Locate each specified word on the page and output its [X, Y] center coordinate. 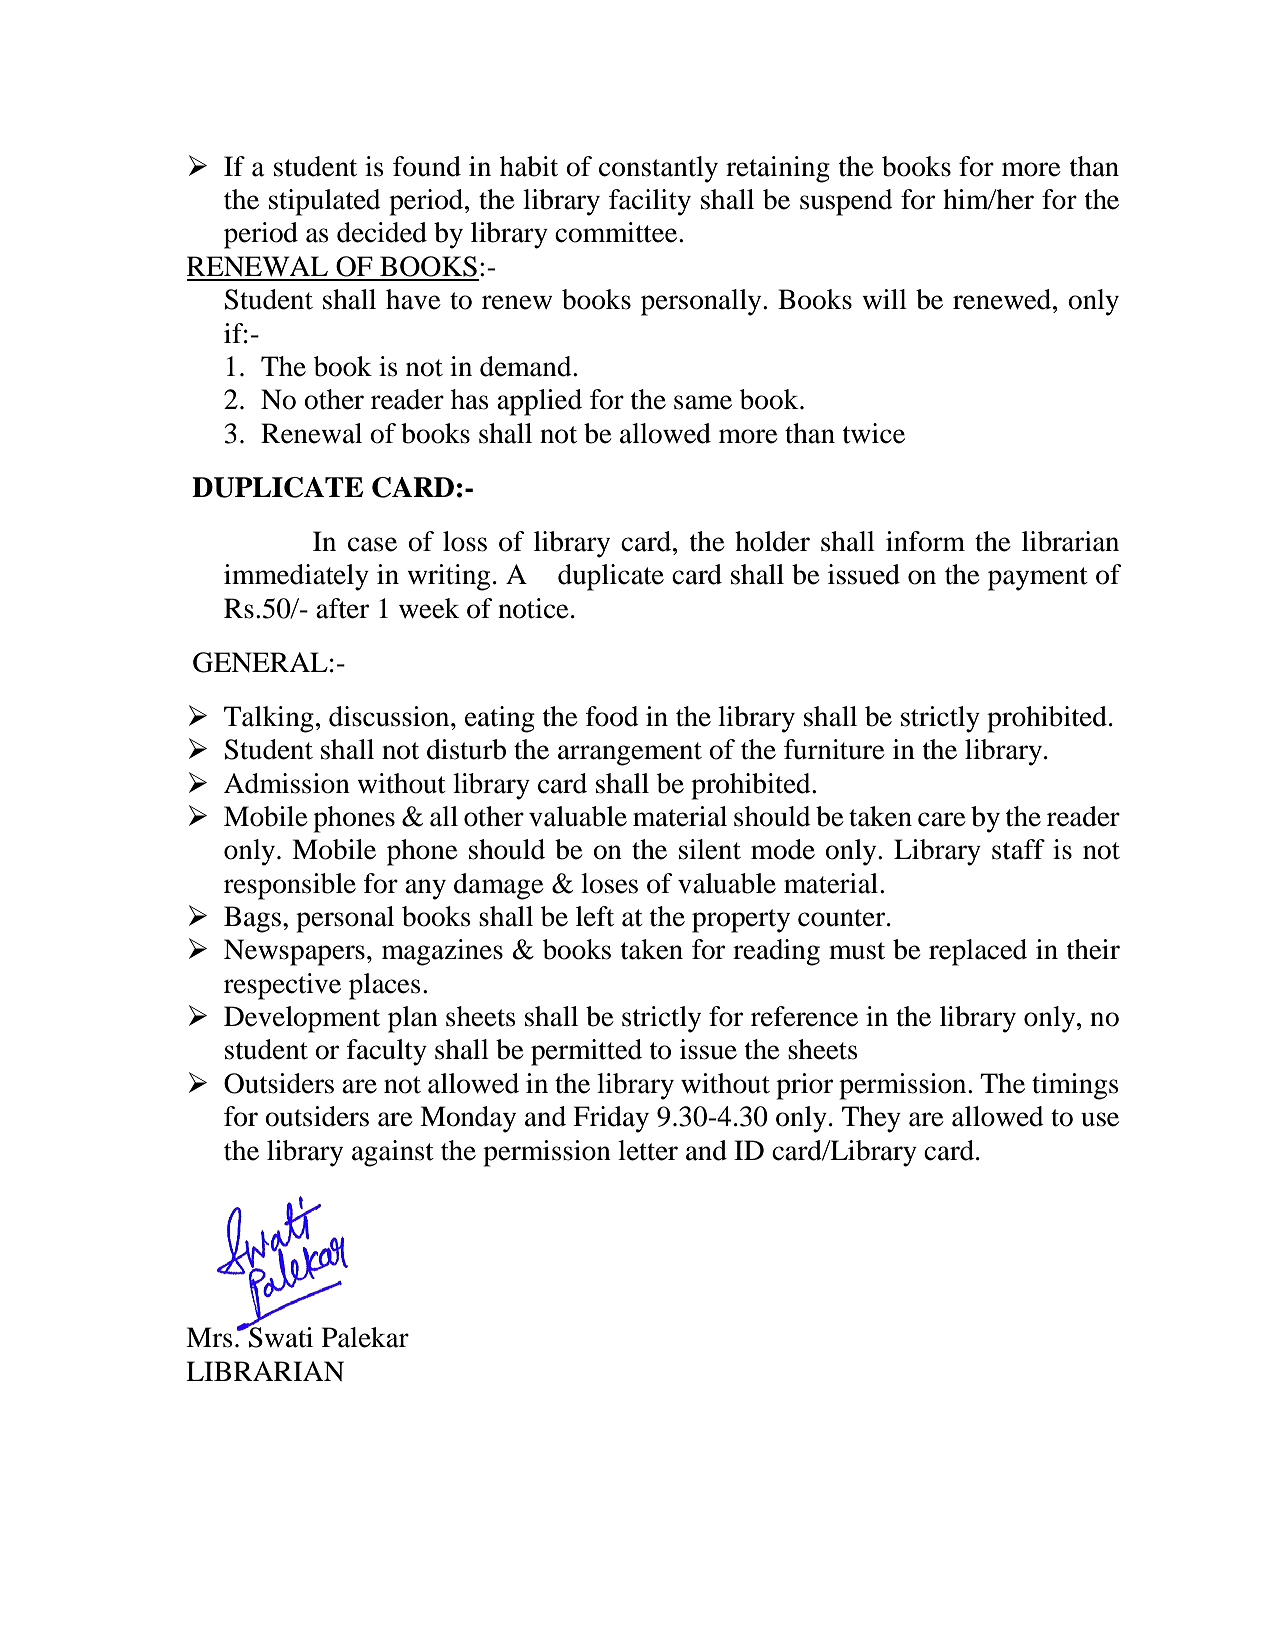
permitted [586, 1052]
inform [925, 541]
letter [648, 1150]
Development [302, 1019]
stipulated [325, 202]
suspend [846, 202]
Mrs [209, 1337]
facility [650, 202]
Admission [287, 783]
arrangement [630, 754]
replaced [978, 952]
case [372, 544]
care [942, 819]
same [703, 402]
